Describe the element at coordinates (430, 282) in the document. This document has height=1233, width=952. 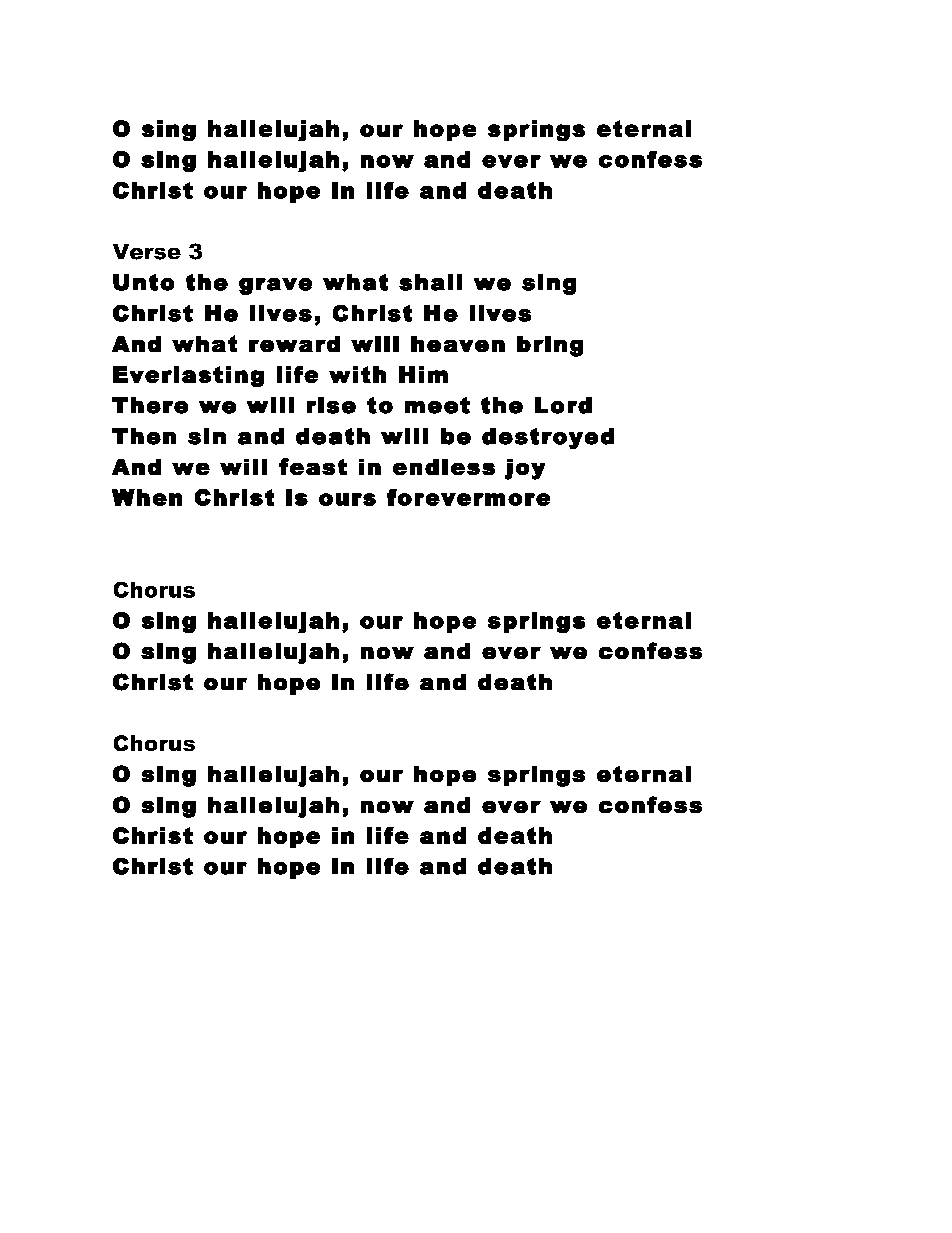
I see `shall` at that location.
